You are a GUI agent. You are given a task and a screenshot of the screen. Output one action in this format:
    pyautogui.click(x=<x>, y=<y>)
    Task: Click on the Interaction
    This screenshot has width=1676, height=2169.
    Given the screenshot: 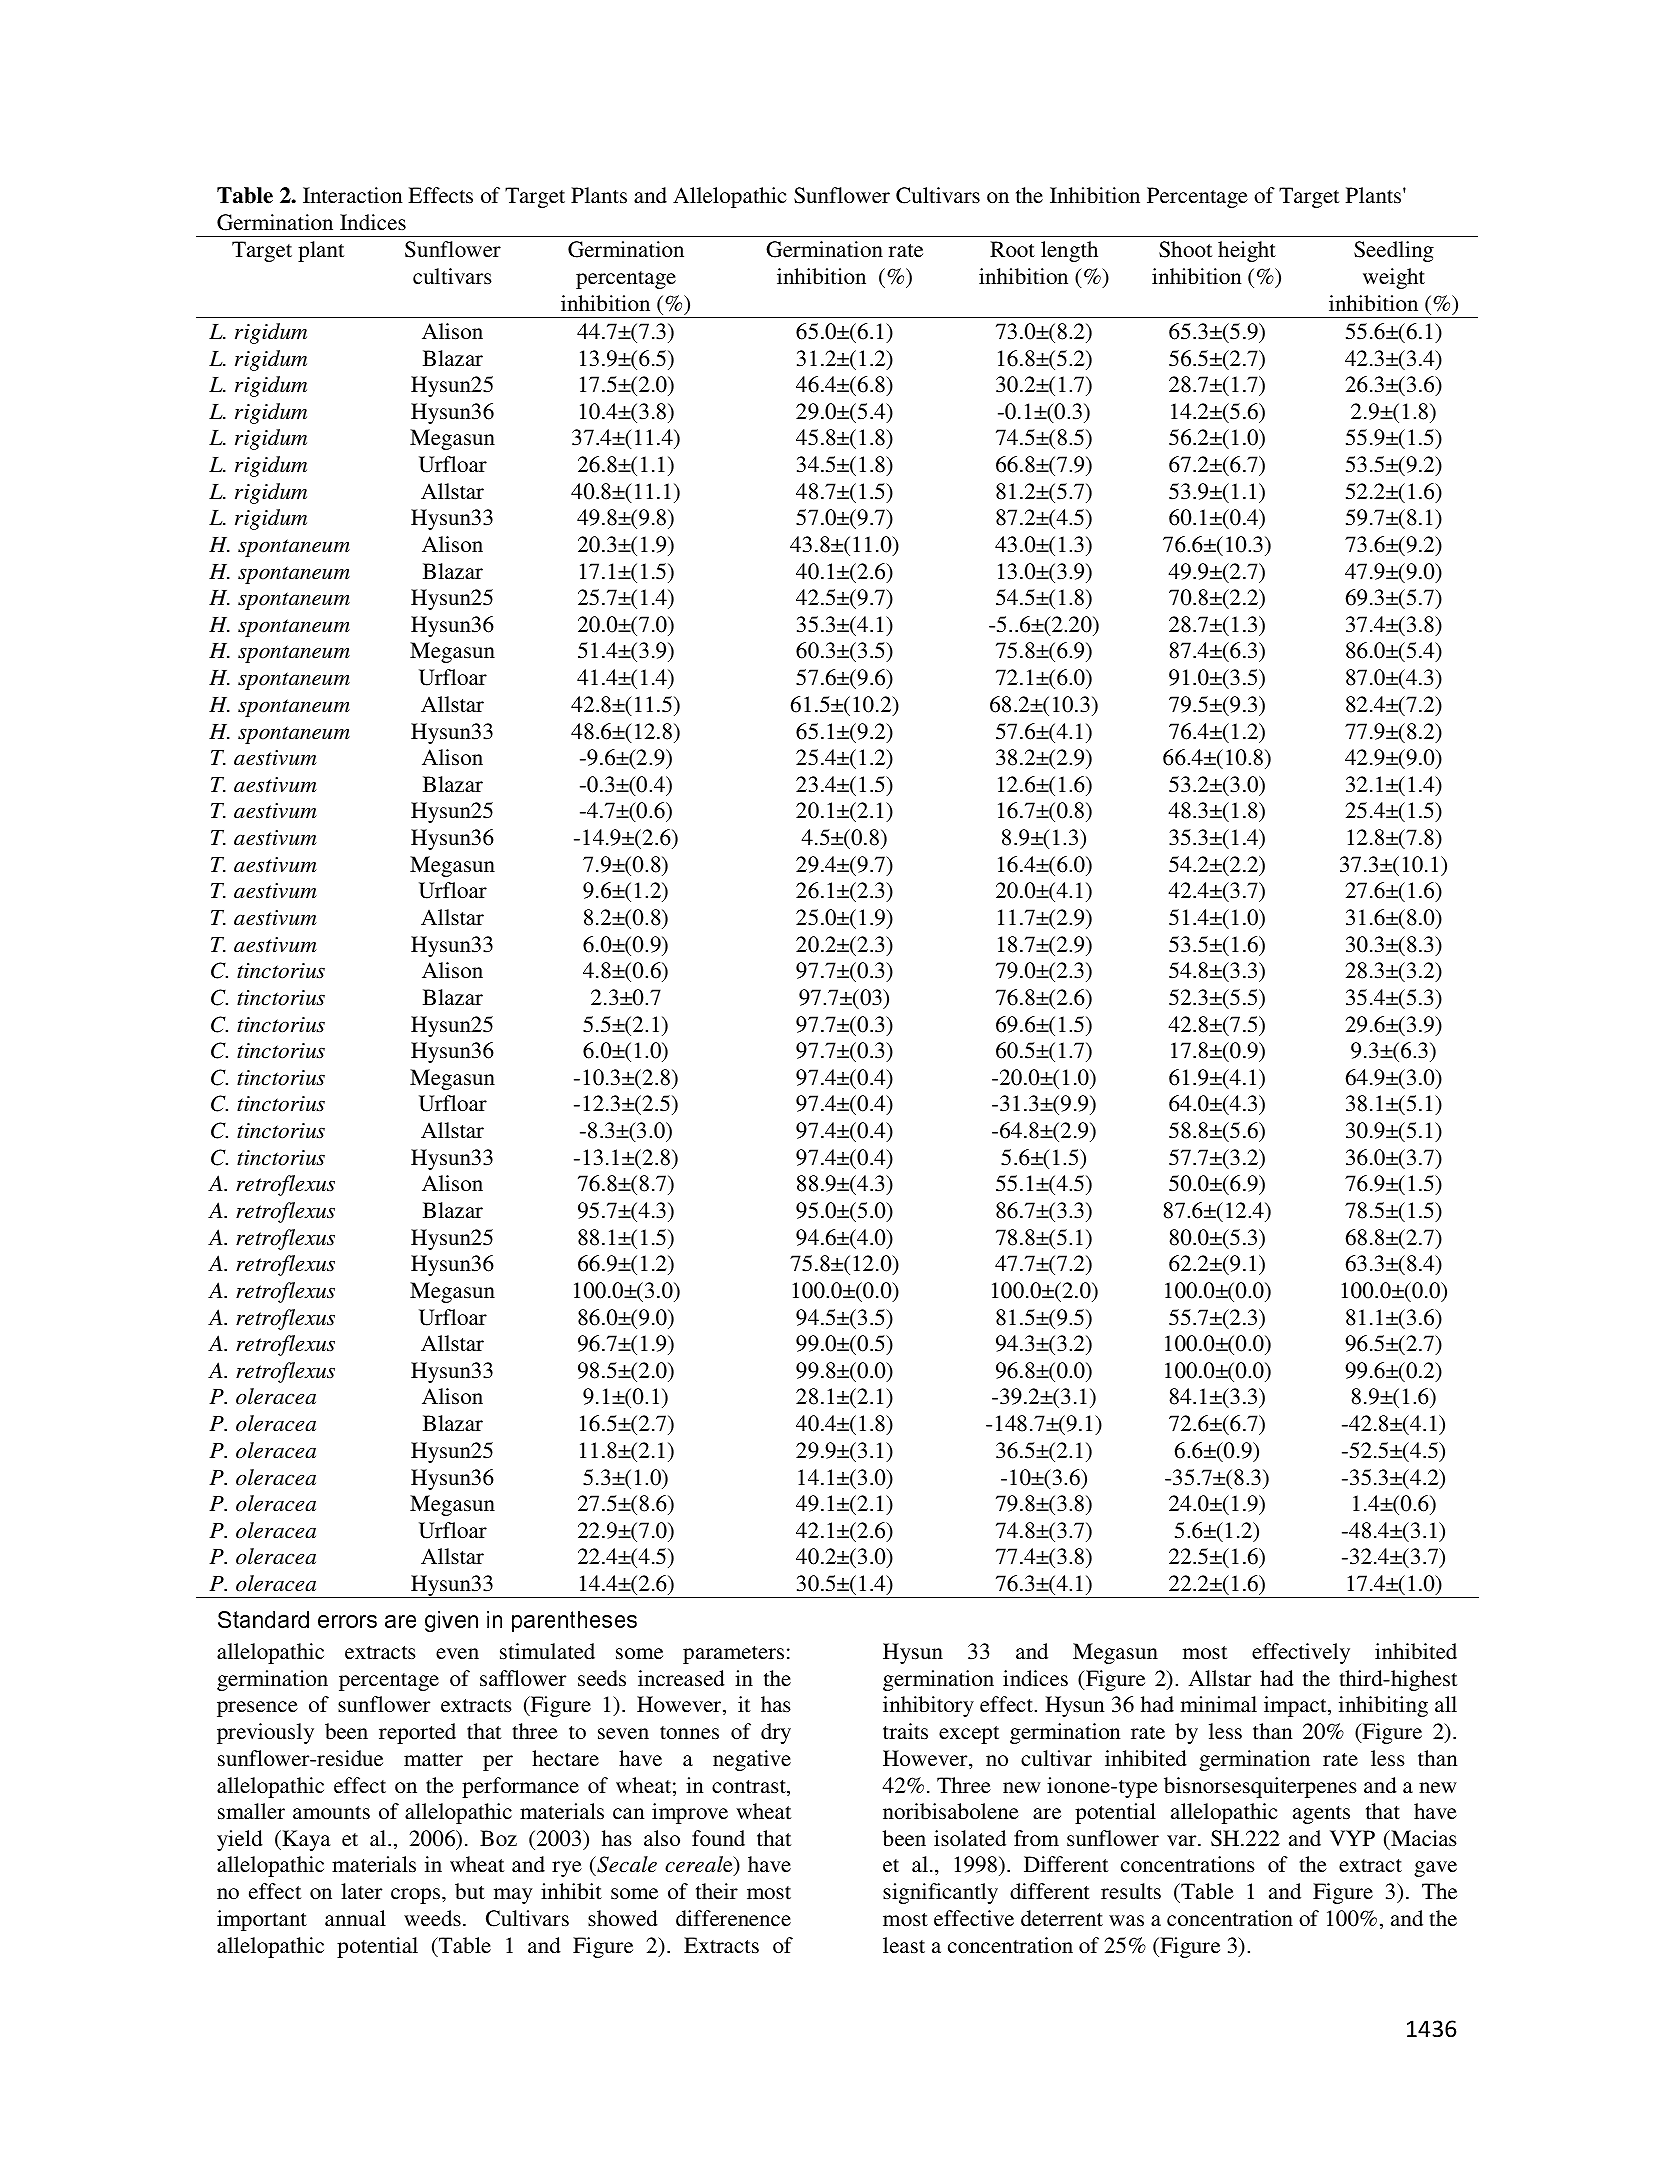 What is the action you would take?
    pyautogui.click(x=352, y=195)
